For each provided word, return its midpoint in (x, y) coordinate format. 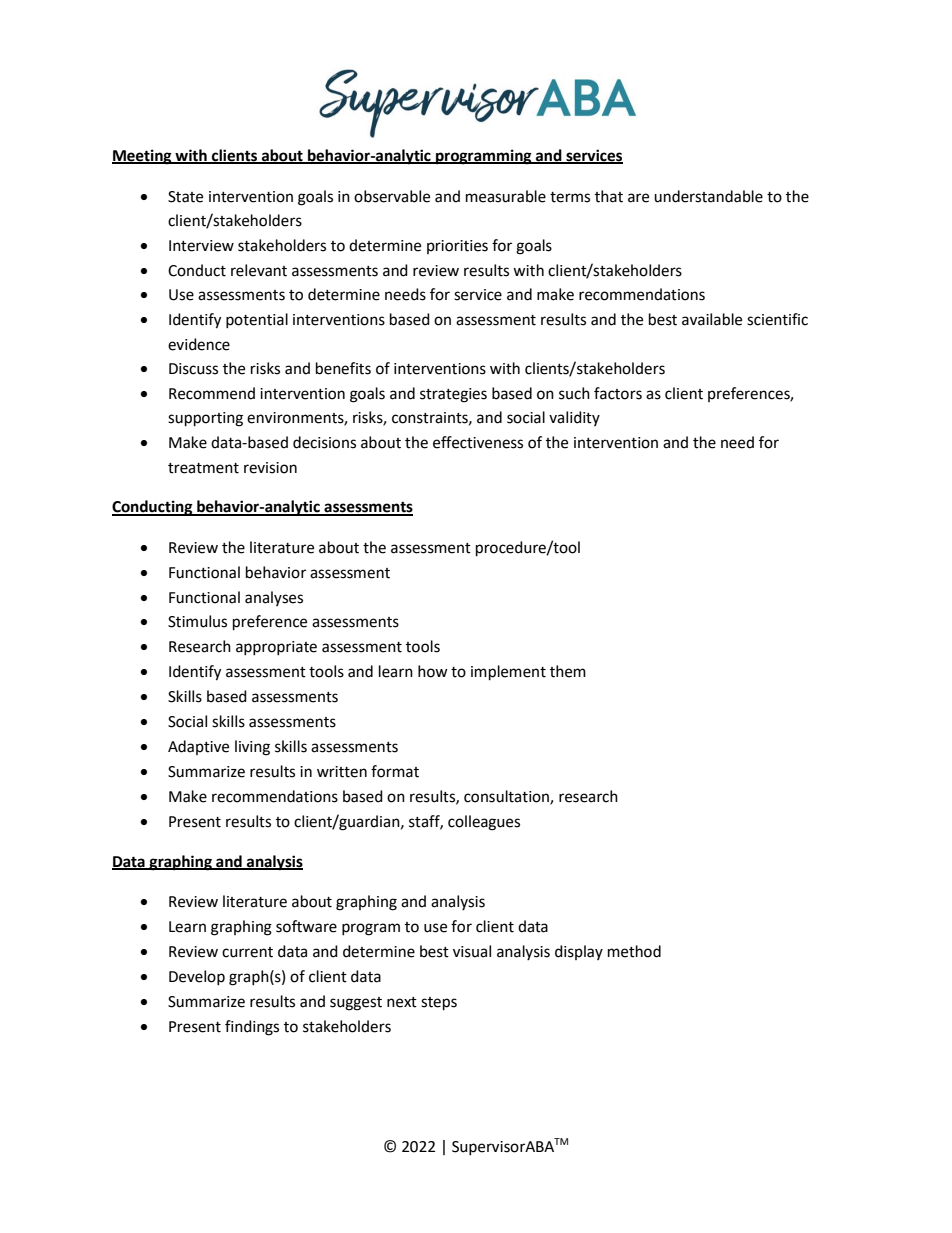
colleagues (484, 823)
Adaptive (198, 747)
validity (574, 418)
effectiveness (478, 442)
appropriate (276, 648)
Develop (197, 977)
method (634, 951)
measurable (506, 196)
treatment (203, 468)
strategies (453, 395)
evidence (199, 344)
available (712, 319)
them (568, 671)
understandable (708, 196)
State (185, 197)
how (433, 671)
